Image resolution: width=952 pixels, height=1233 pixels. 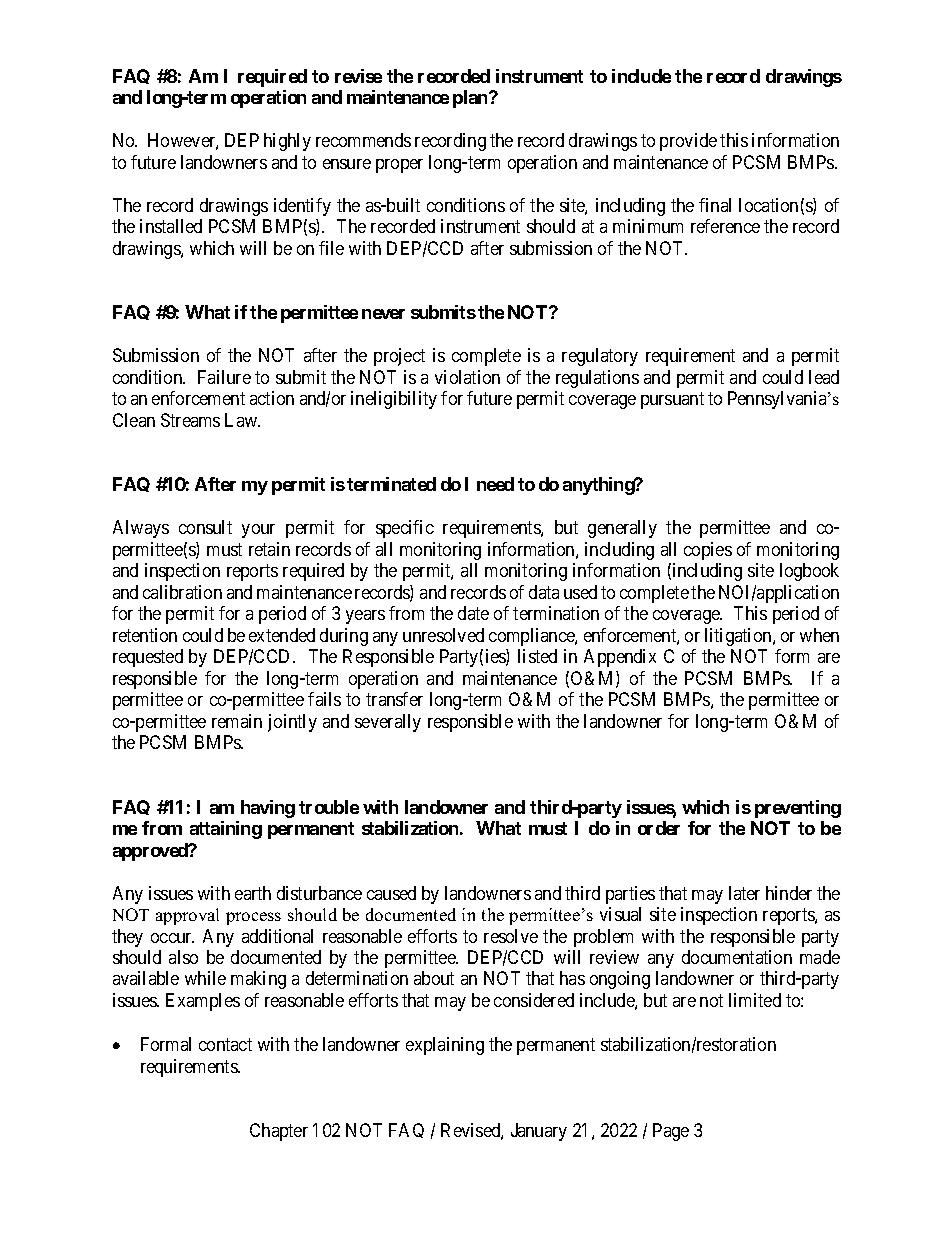 What do you see at coordinates (671, 1132) in the document?
I see `Page` at bounding box center [671, 1132].
